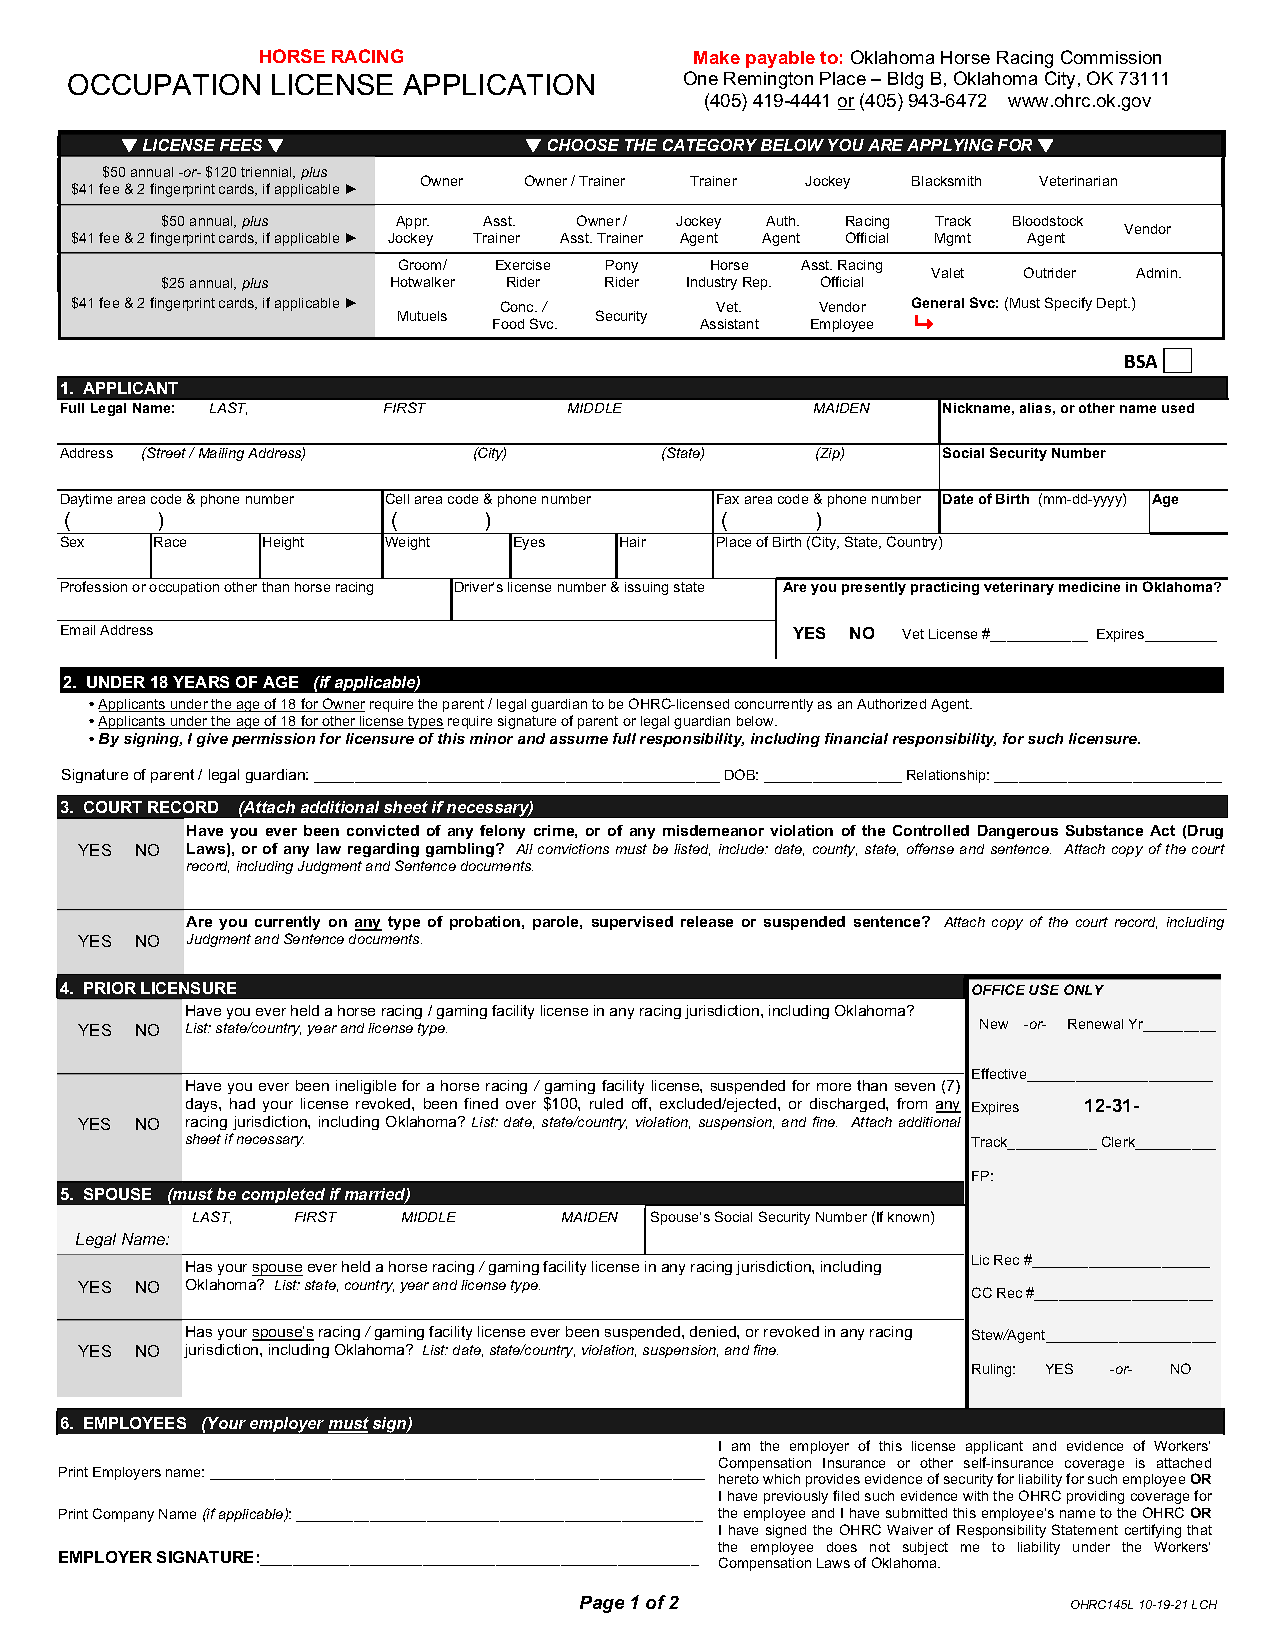 The height and width of the page is (1652, 1277). Describe the element at coordinates (203, 1105) in the page. I see `days` at that location.
